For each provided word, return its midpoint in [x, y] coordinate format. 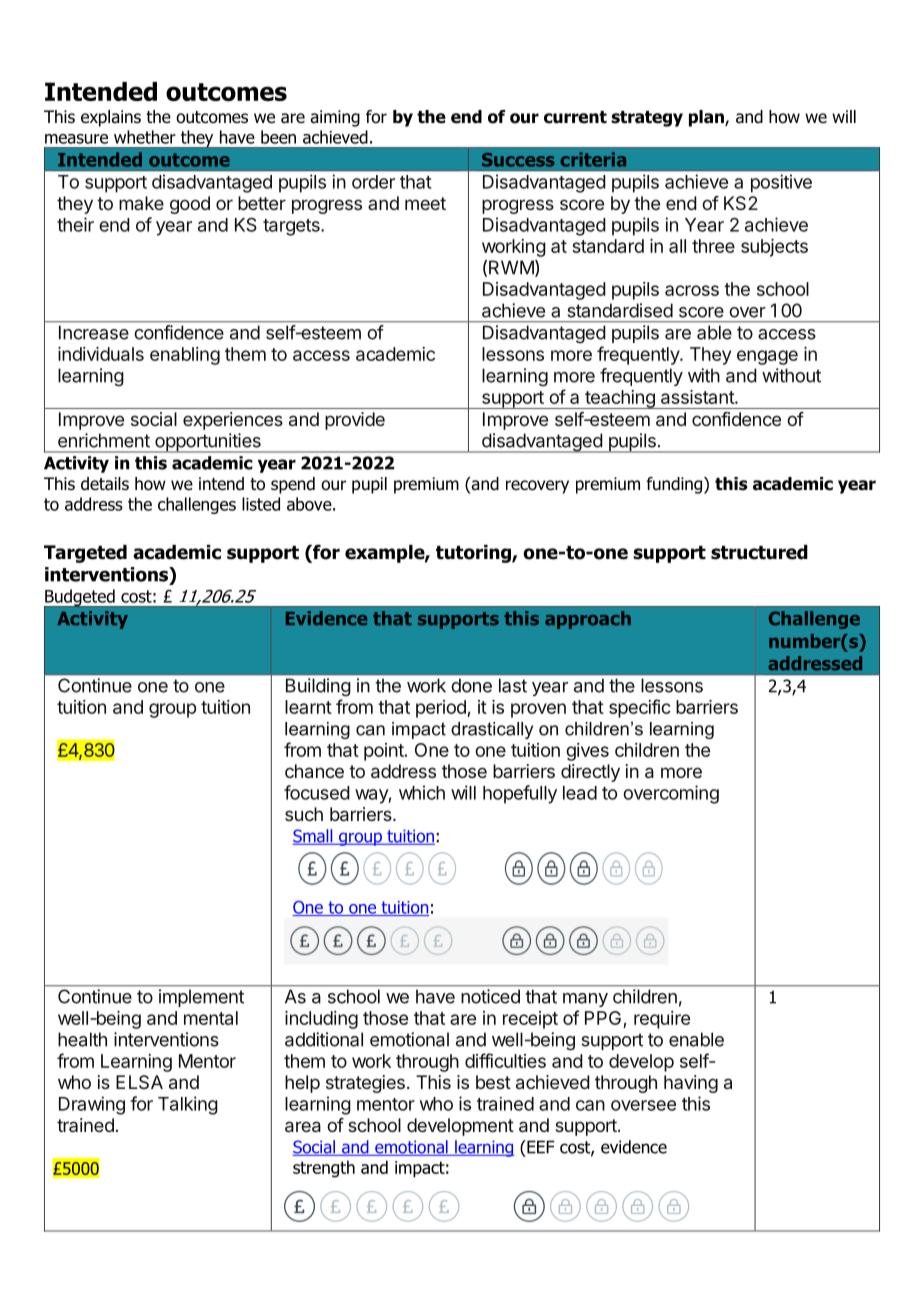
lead [580, 793]
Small [314, 837]
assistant [698, 397]
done [472, 686]
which [422, 792]
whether [145, 137]
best [493, 1082]
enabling [185, 356]
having [691, 1084]
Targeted [85, 554]
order [373, 182]
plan [707, 118]
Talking [188, 1105]
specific [640, 708]
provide [355, 421]
